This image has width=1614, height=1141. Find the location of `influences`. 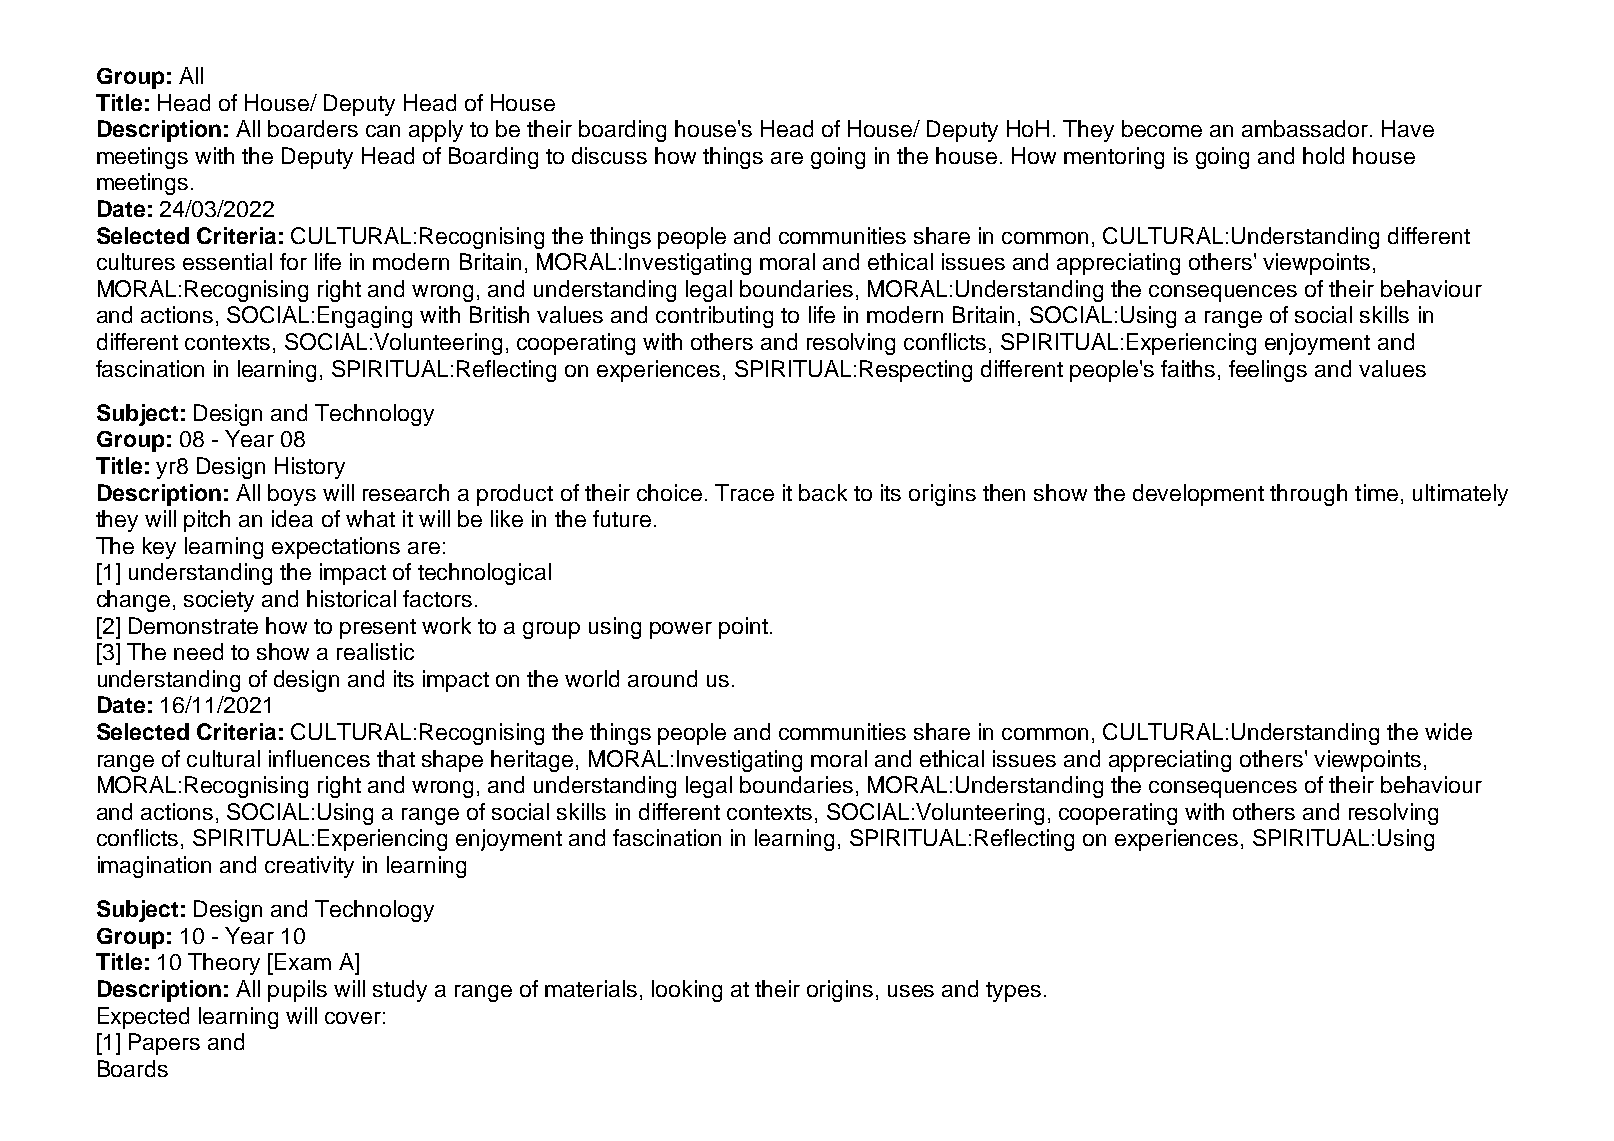

influences is located at coordinates (319, 758).
